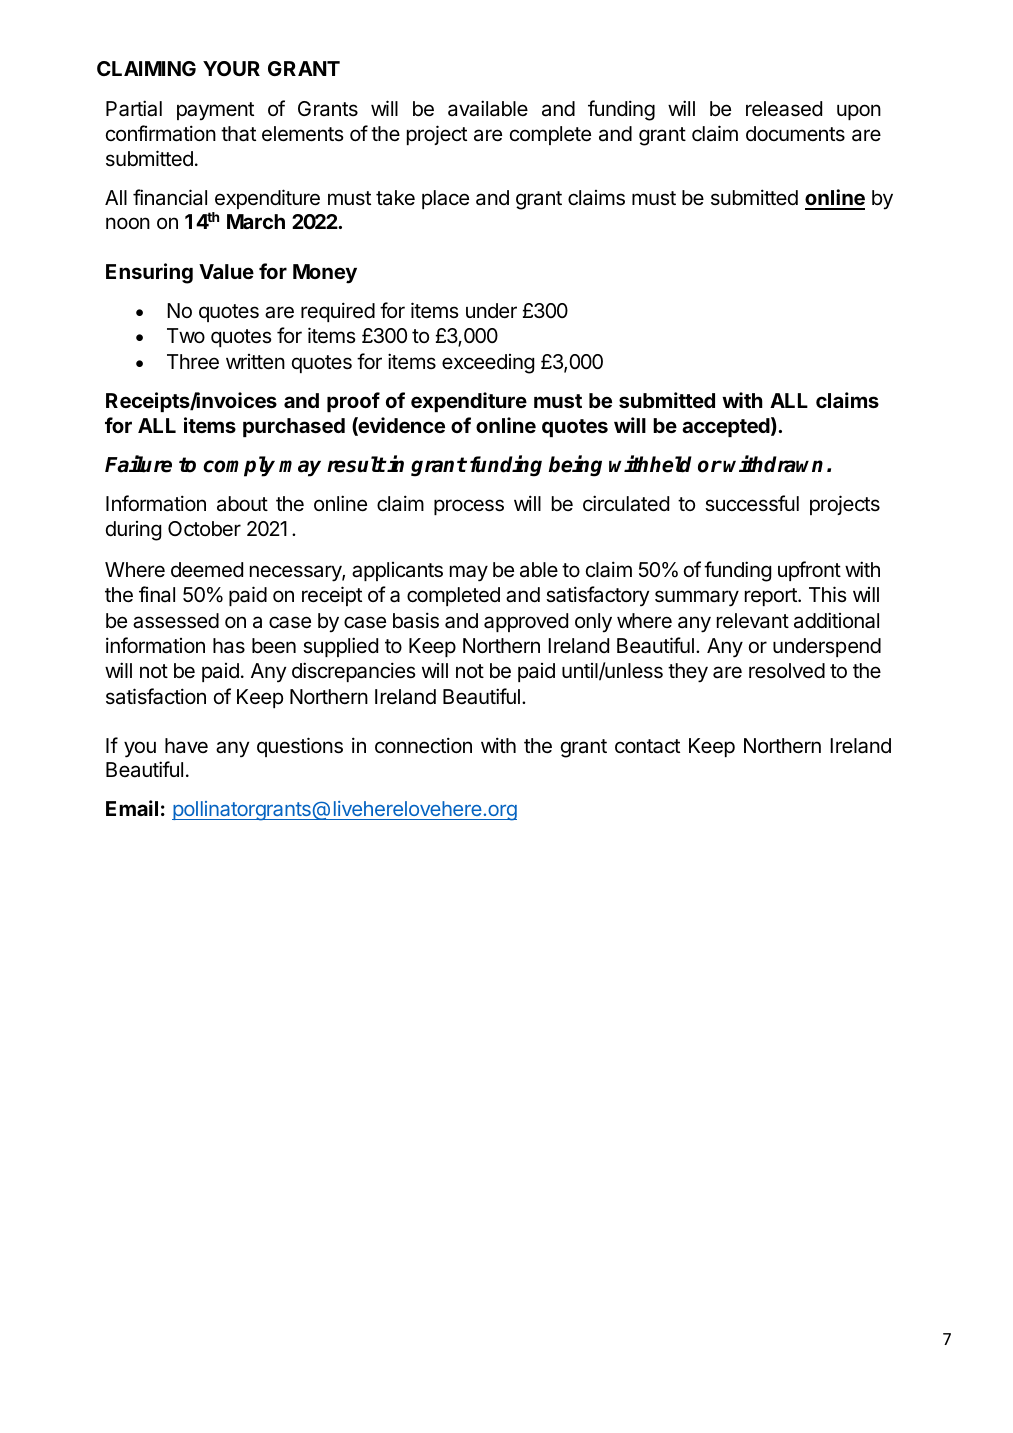 The width and height of the image is (1013, 1433). What do you see at coordinates (647, 746) in the image?
I see `contact` at bounding box center [647, 746].
